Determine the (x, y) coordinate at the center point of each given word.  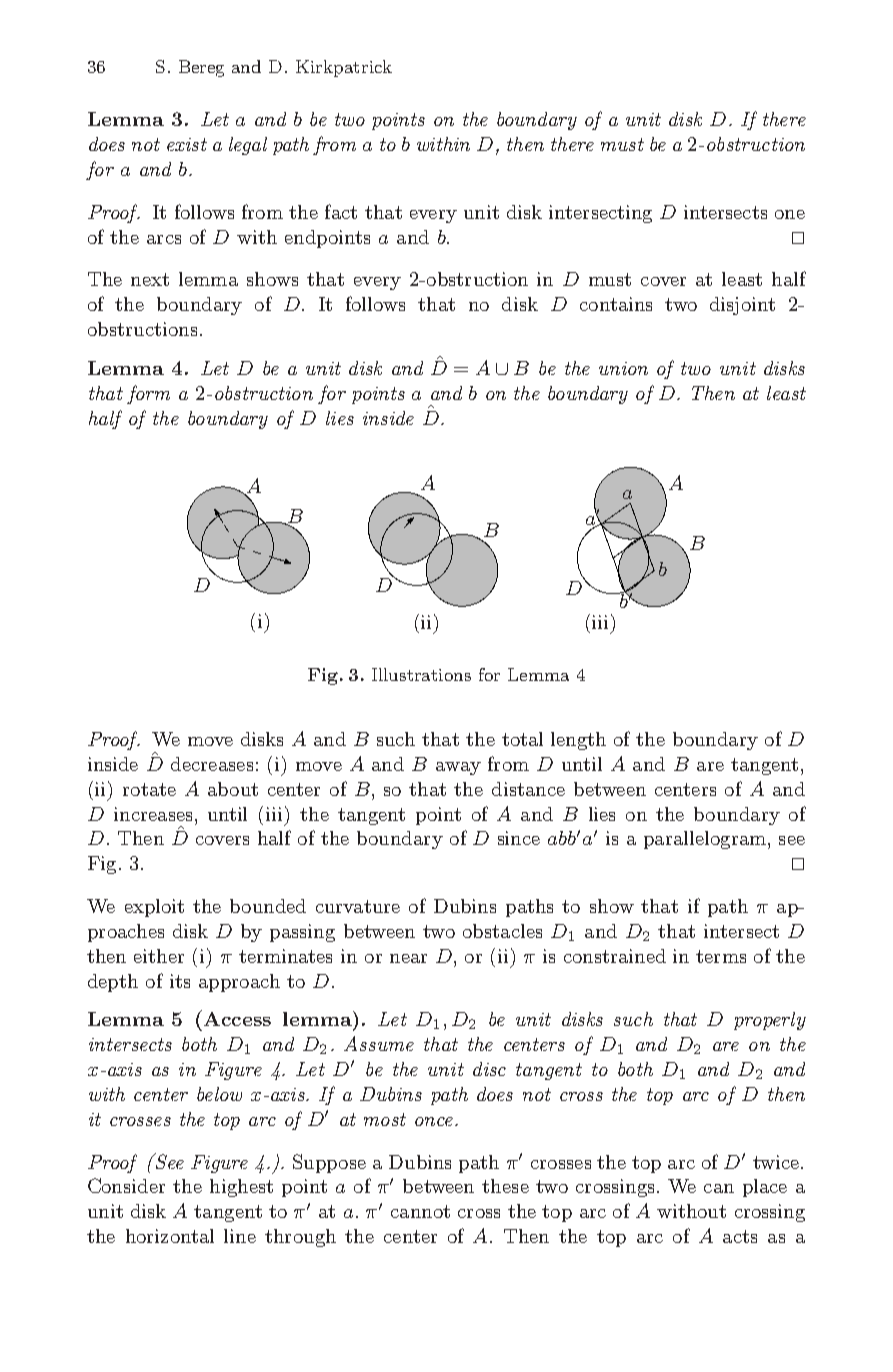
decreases (212, 764)
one (790, 214)
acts (740, 1236)
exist (187, 144)
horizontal (170, 1236)
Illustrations (421, 674)
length (578, 741)
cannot (420, 1211)
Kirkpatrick (344, 68)
